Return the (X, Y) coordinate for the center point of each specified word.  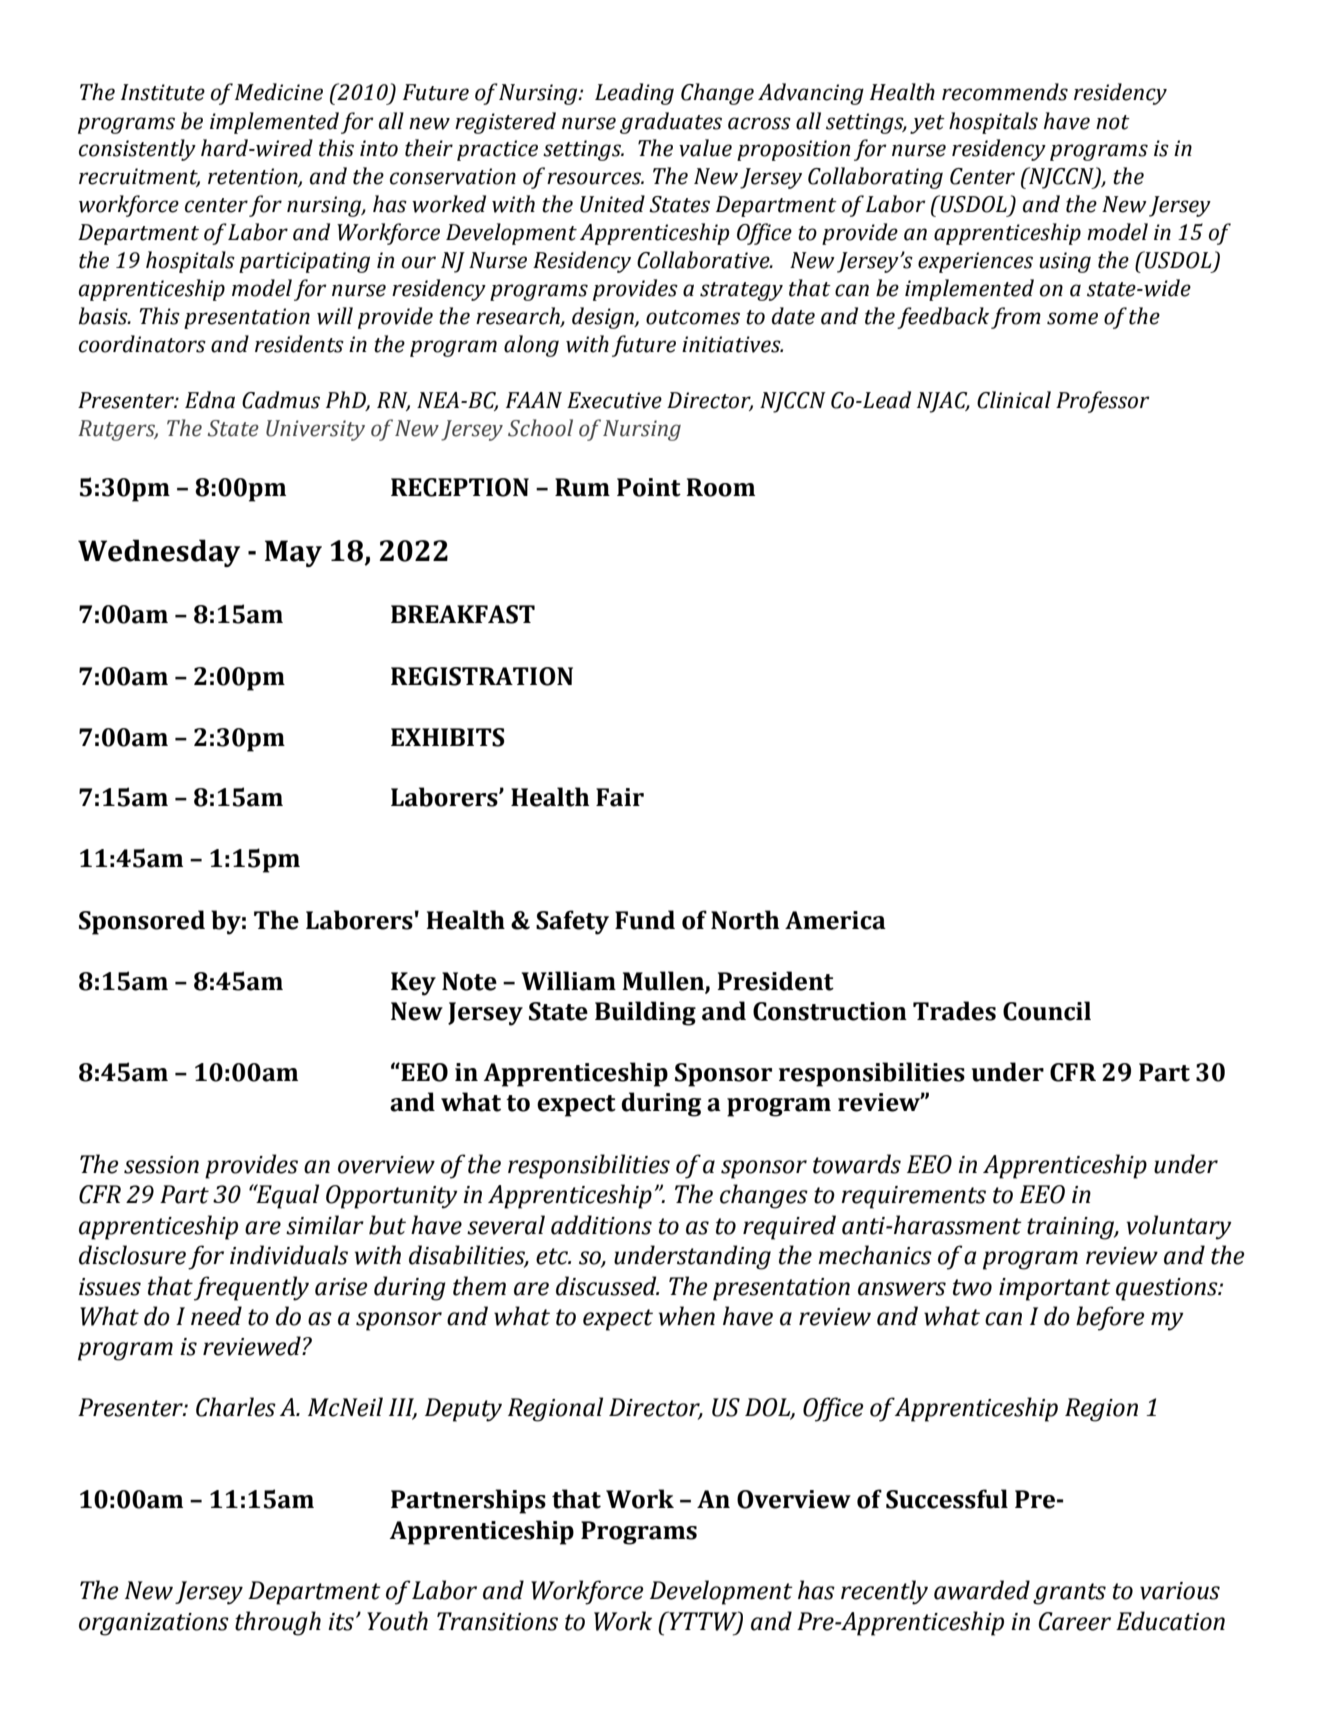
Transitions (497, 1621)
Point (649, 487)
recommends (1005, 92)
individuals (289, 1255)
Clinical (1014, 400)
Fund (645, 920)
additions (601, 1225)
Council (1047, 1011)
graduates (671, 123)
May (293, 553)
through (278, 1623)
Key (413, 984)
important (1055, 1289)
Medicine (279, 92)
